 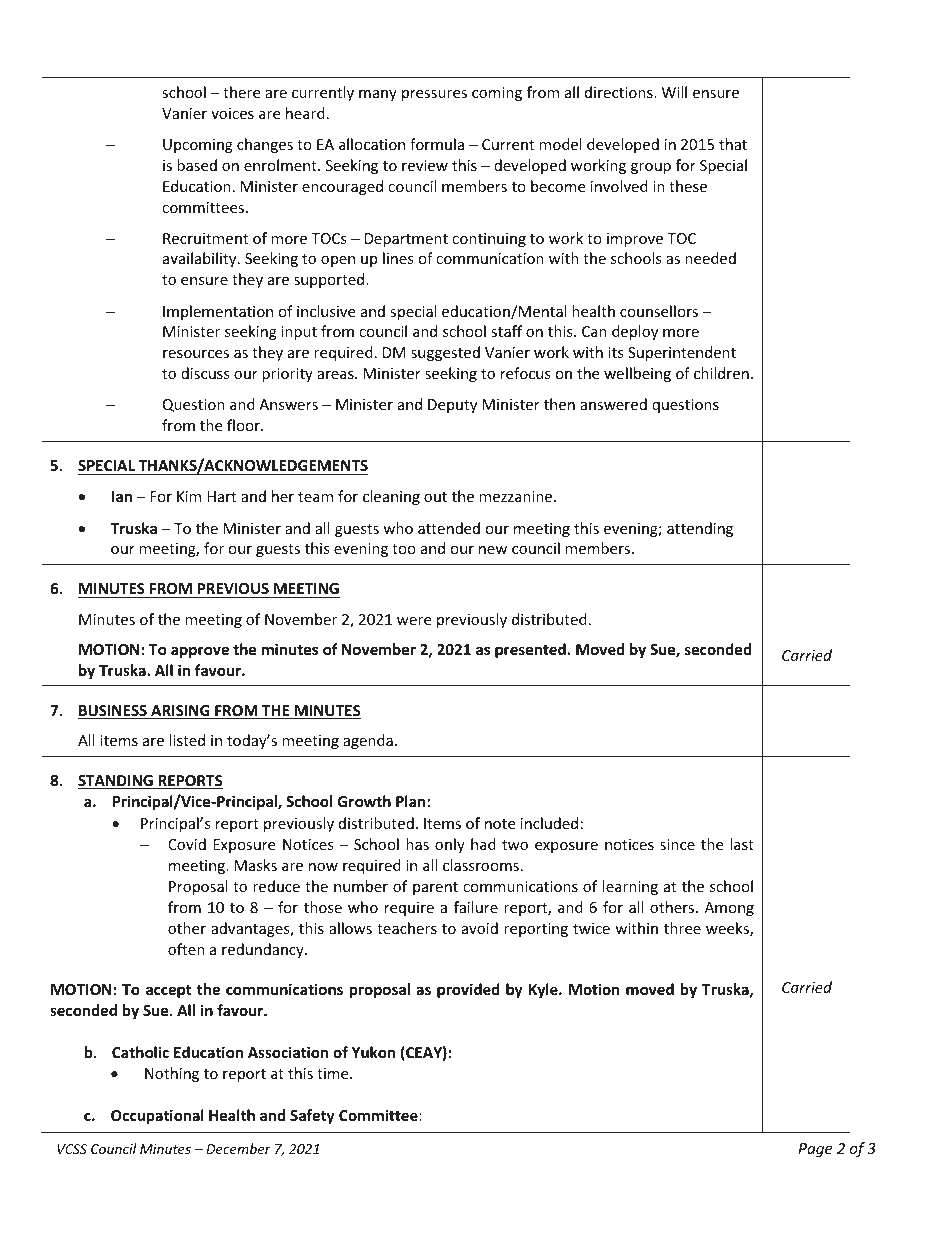 What do you see at coordinates (373, 1052) in the page?
I see `Yukon` at bounding box center [373, 1052].
